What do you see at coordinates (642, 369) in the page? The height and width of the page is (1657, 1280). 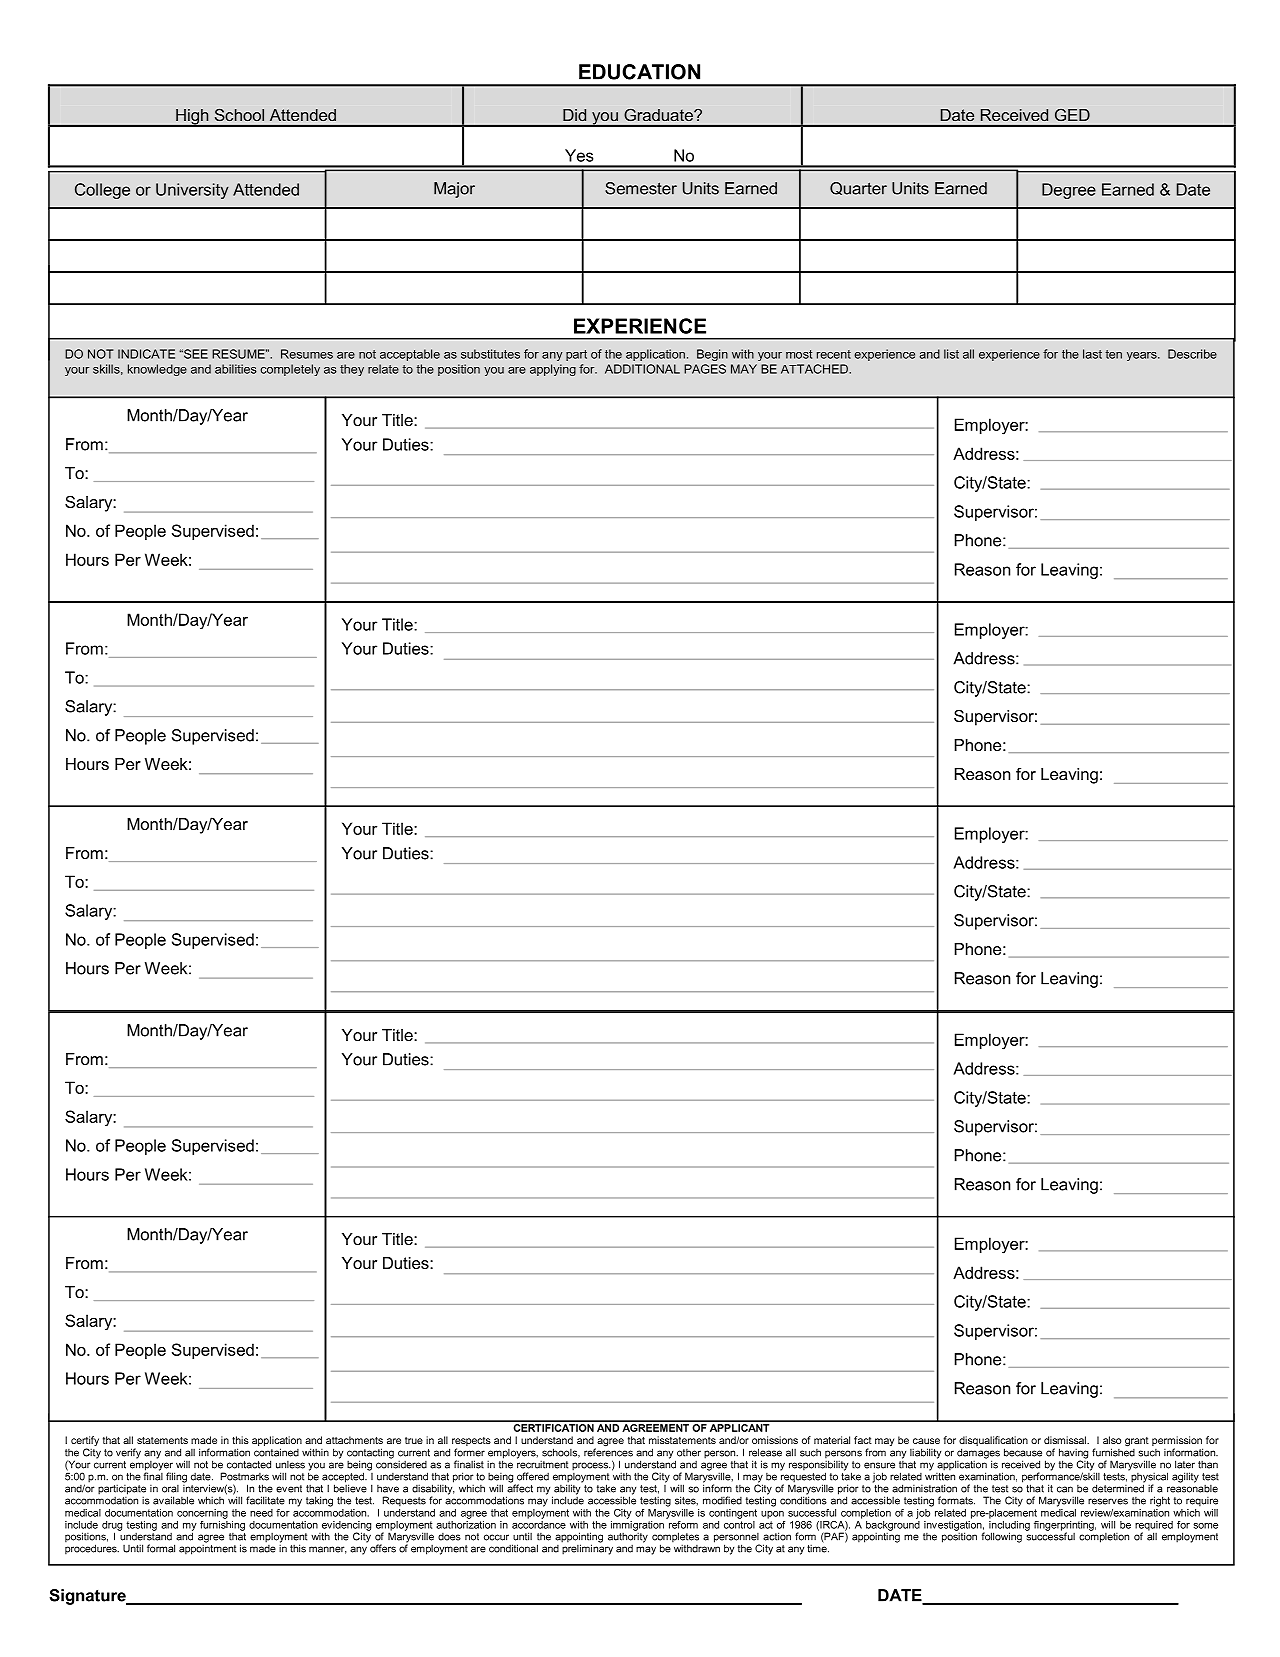 I see `ADDITIONAL` at bounding box center [642, 369].
